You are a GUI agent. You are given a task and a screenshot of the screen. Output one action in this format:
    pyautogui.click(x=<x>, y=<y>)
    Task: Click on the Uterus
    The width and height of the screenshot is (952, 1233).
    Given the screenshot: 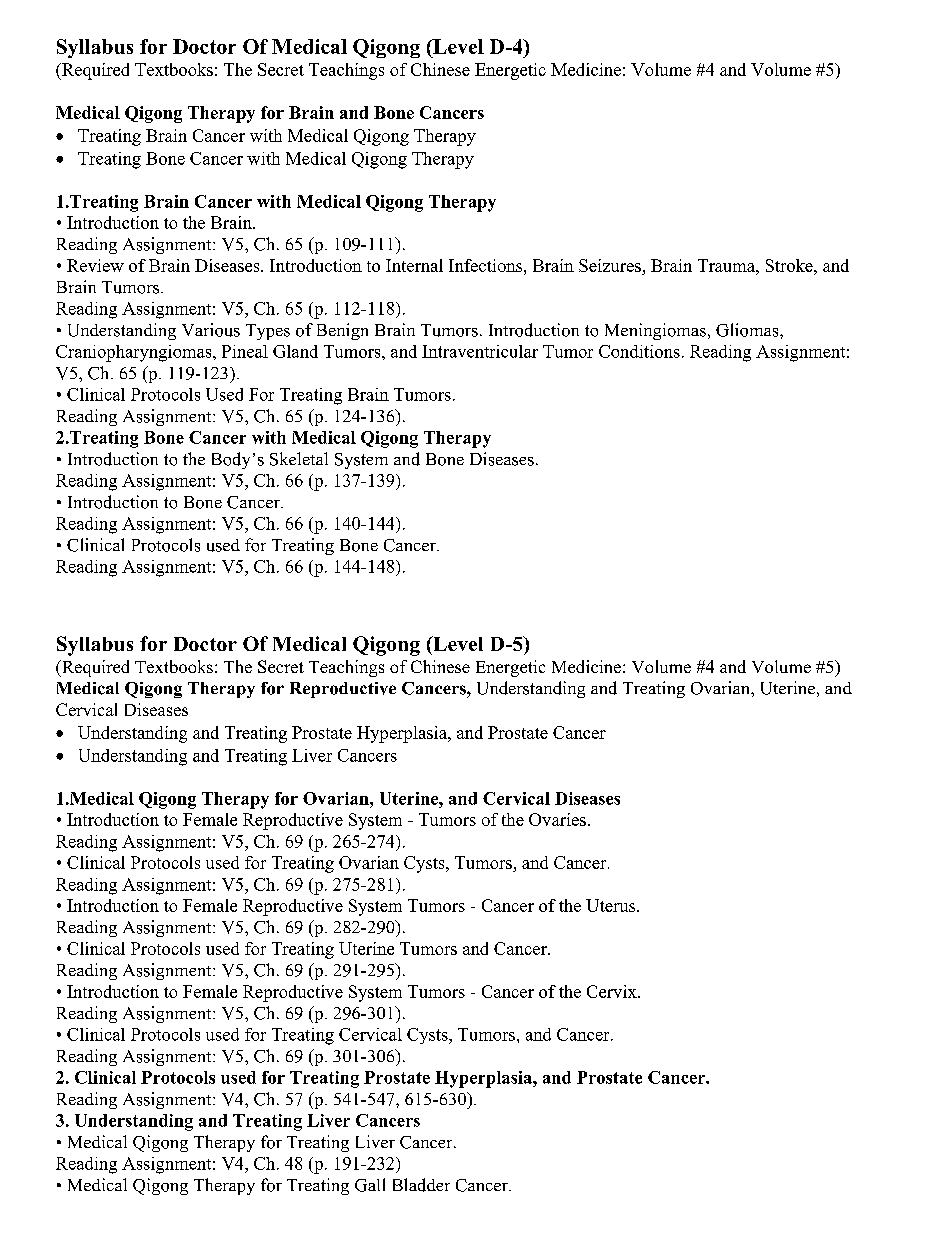 What is the action you would take?
    pyautogui.click(x=612, y=905)
